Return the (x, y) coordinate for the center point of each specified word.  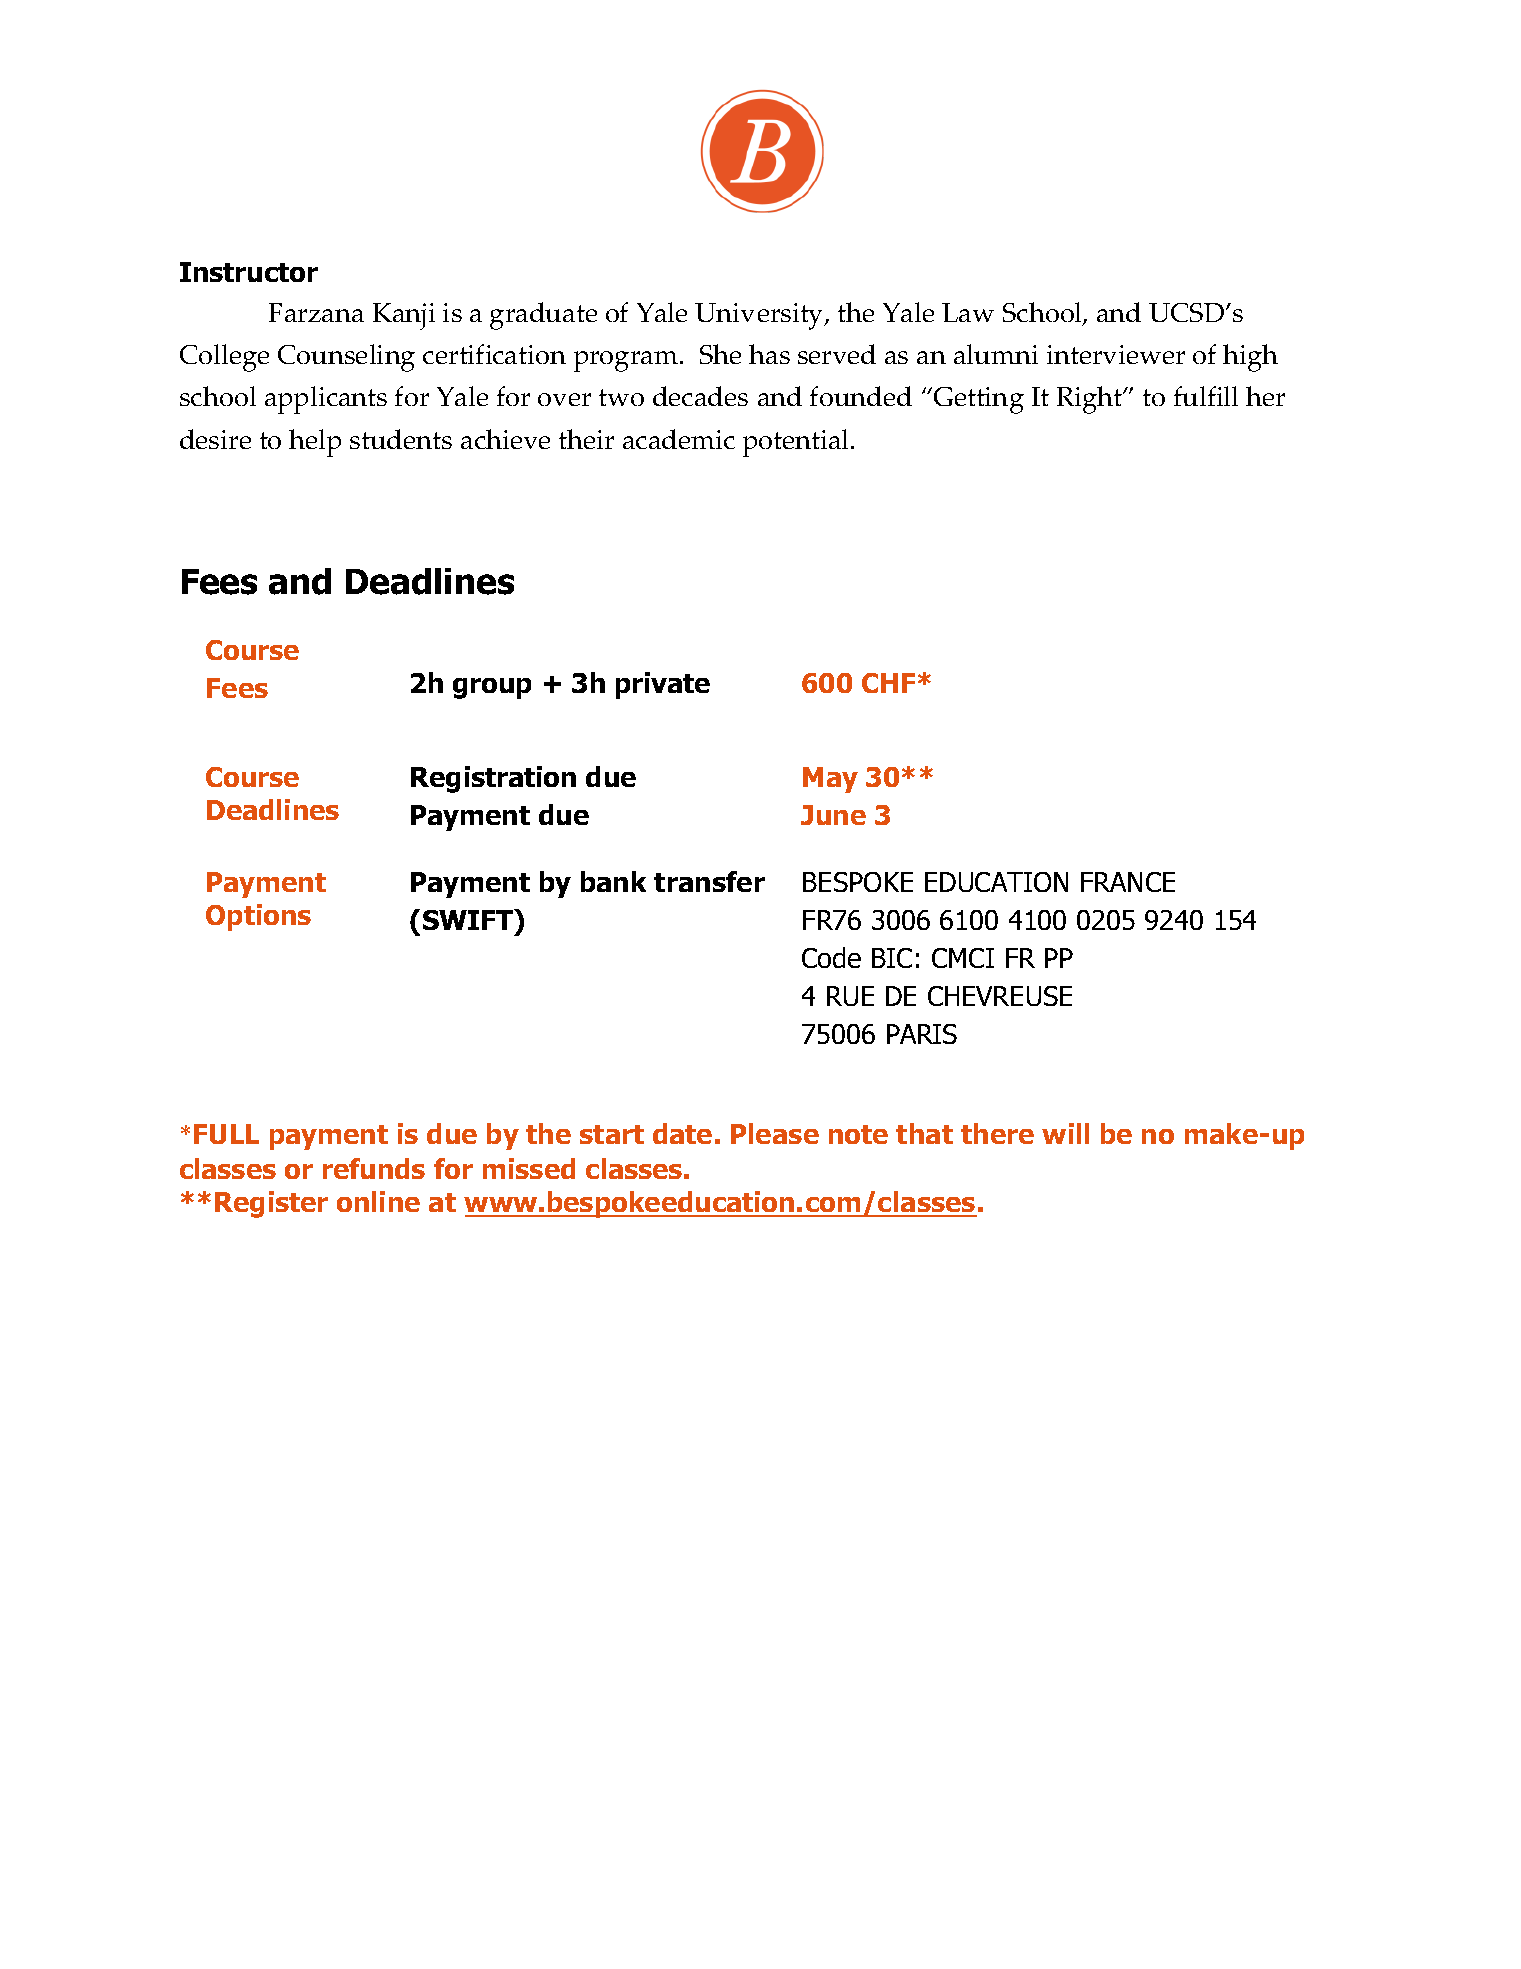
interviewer (1116, 354)
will (1065, 1133)
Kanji (404, 316)
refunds (374, 1168)
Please (775, 1133)
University (760, 316)
